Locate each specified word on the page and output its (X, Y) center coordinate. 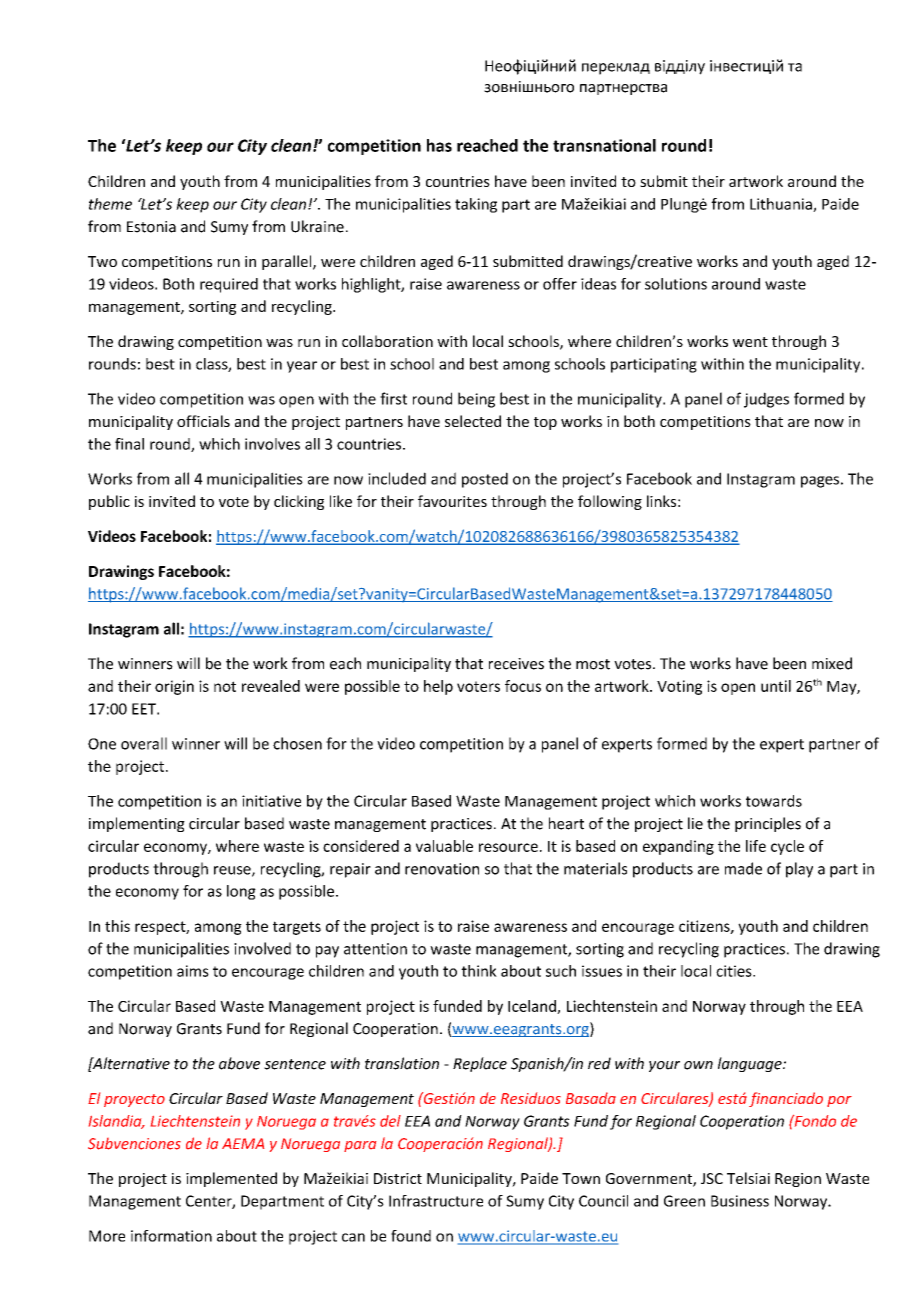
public (109, 502)
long (241, 892)
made (743, 868)
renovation (442, 869)
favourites (452, 501)
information (171, 1236)
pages (820, 482)
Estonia (151, 227)
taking (476, 205)
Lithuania (782, 205)
